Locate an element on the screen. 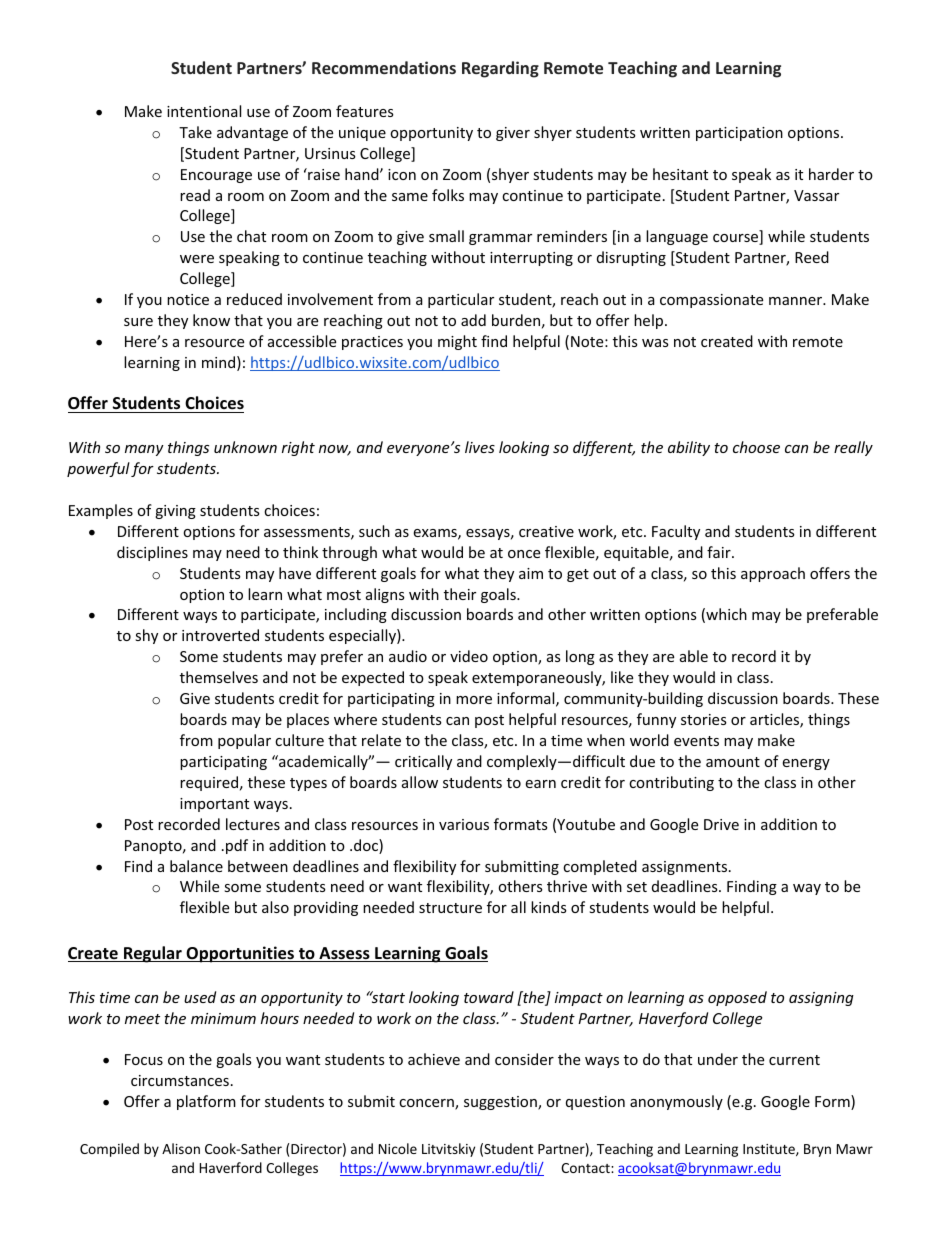  many is located at coordinates (144, 450).
